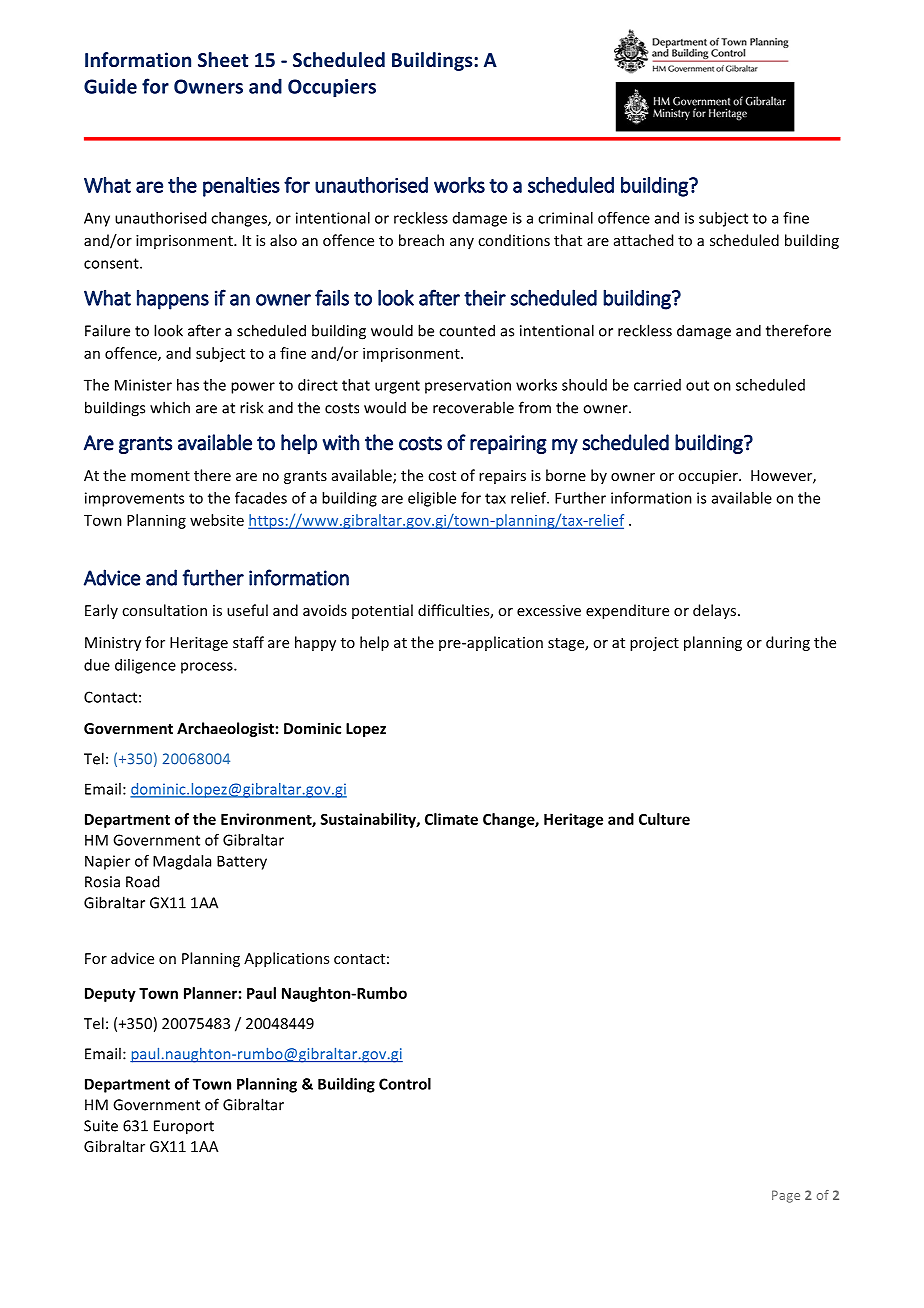 This image has height=1308, width=924. Describe the element at coordinates (160, 476) in the image. I see `moment` at that location.
